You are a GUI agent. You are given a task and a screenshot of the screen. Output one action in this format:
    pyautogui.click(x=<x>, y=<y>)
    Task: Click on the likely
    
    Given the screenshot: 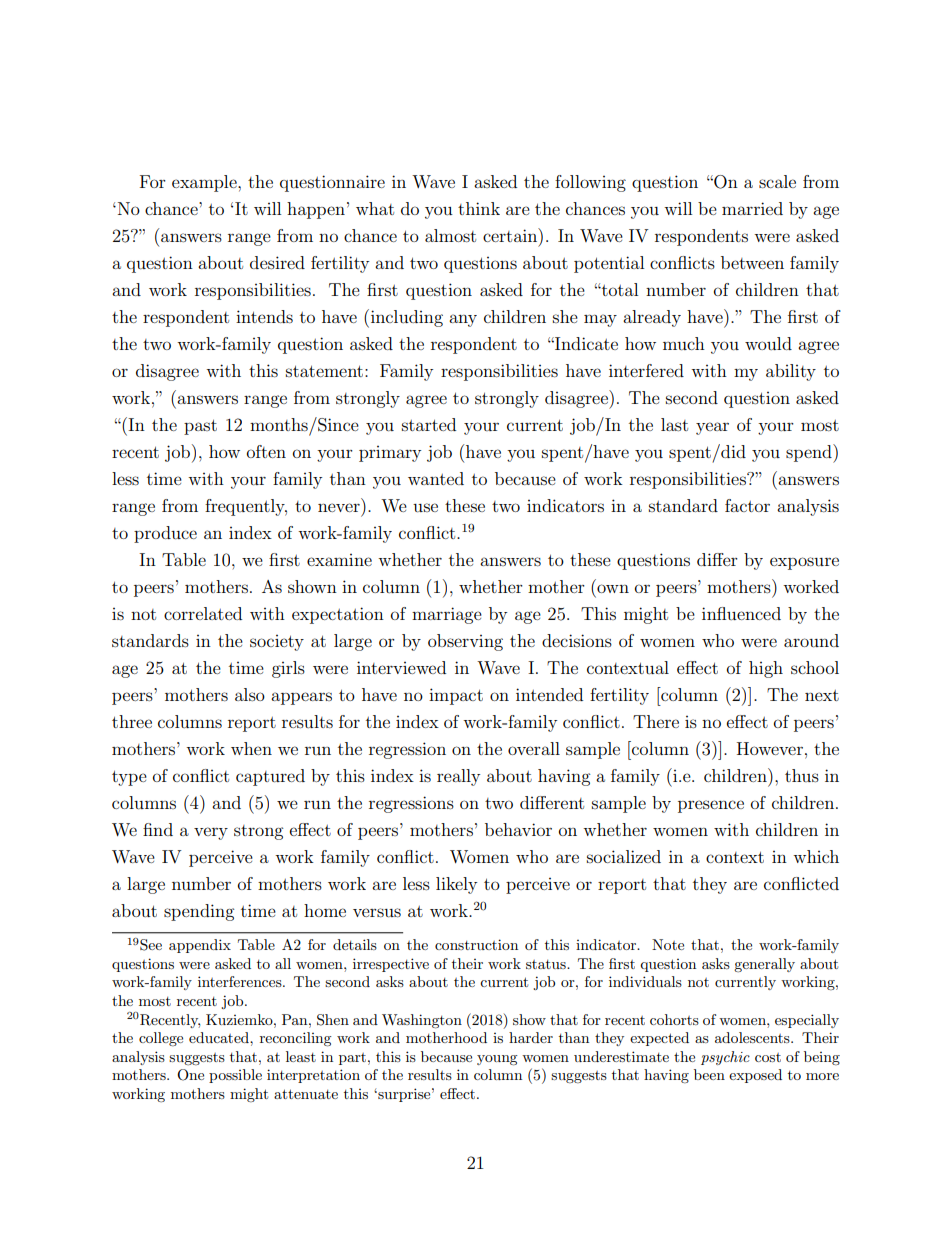 What is the action you would take?
    pyautogui.click(x=456, y=885)
